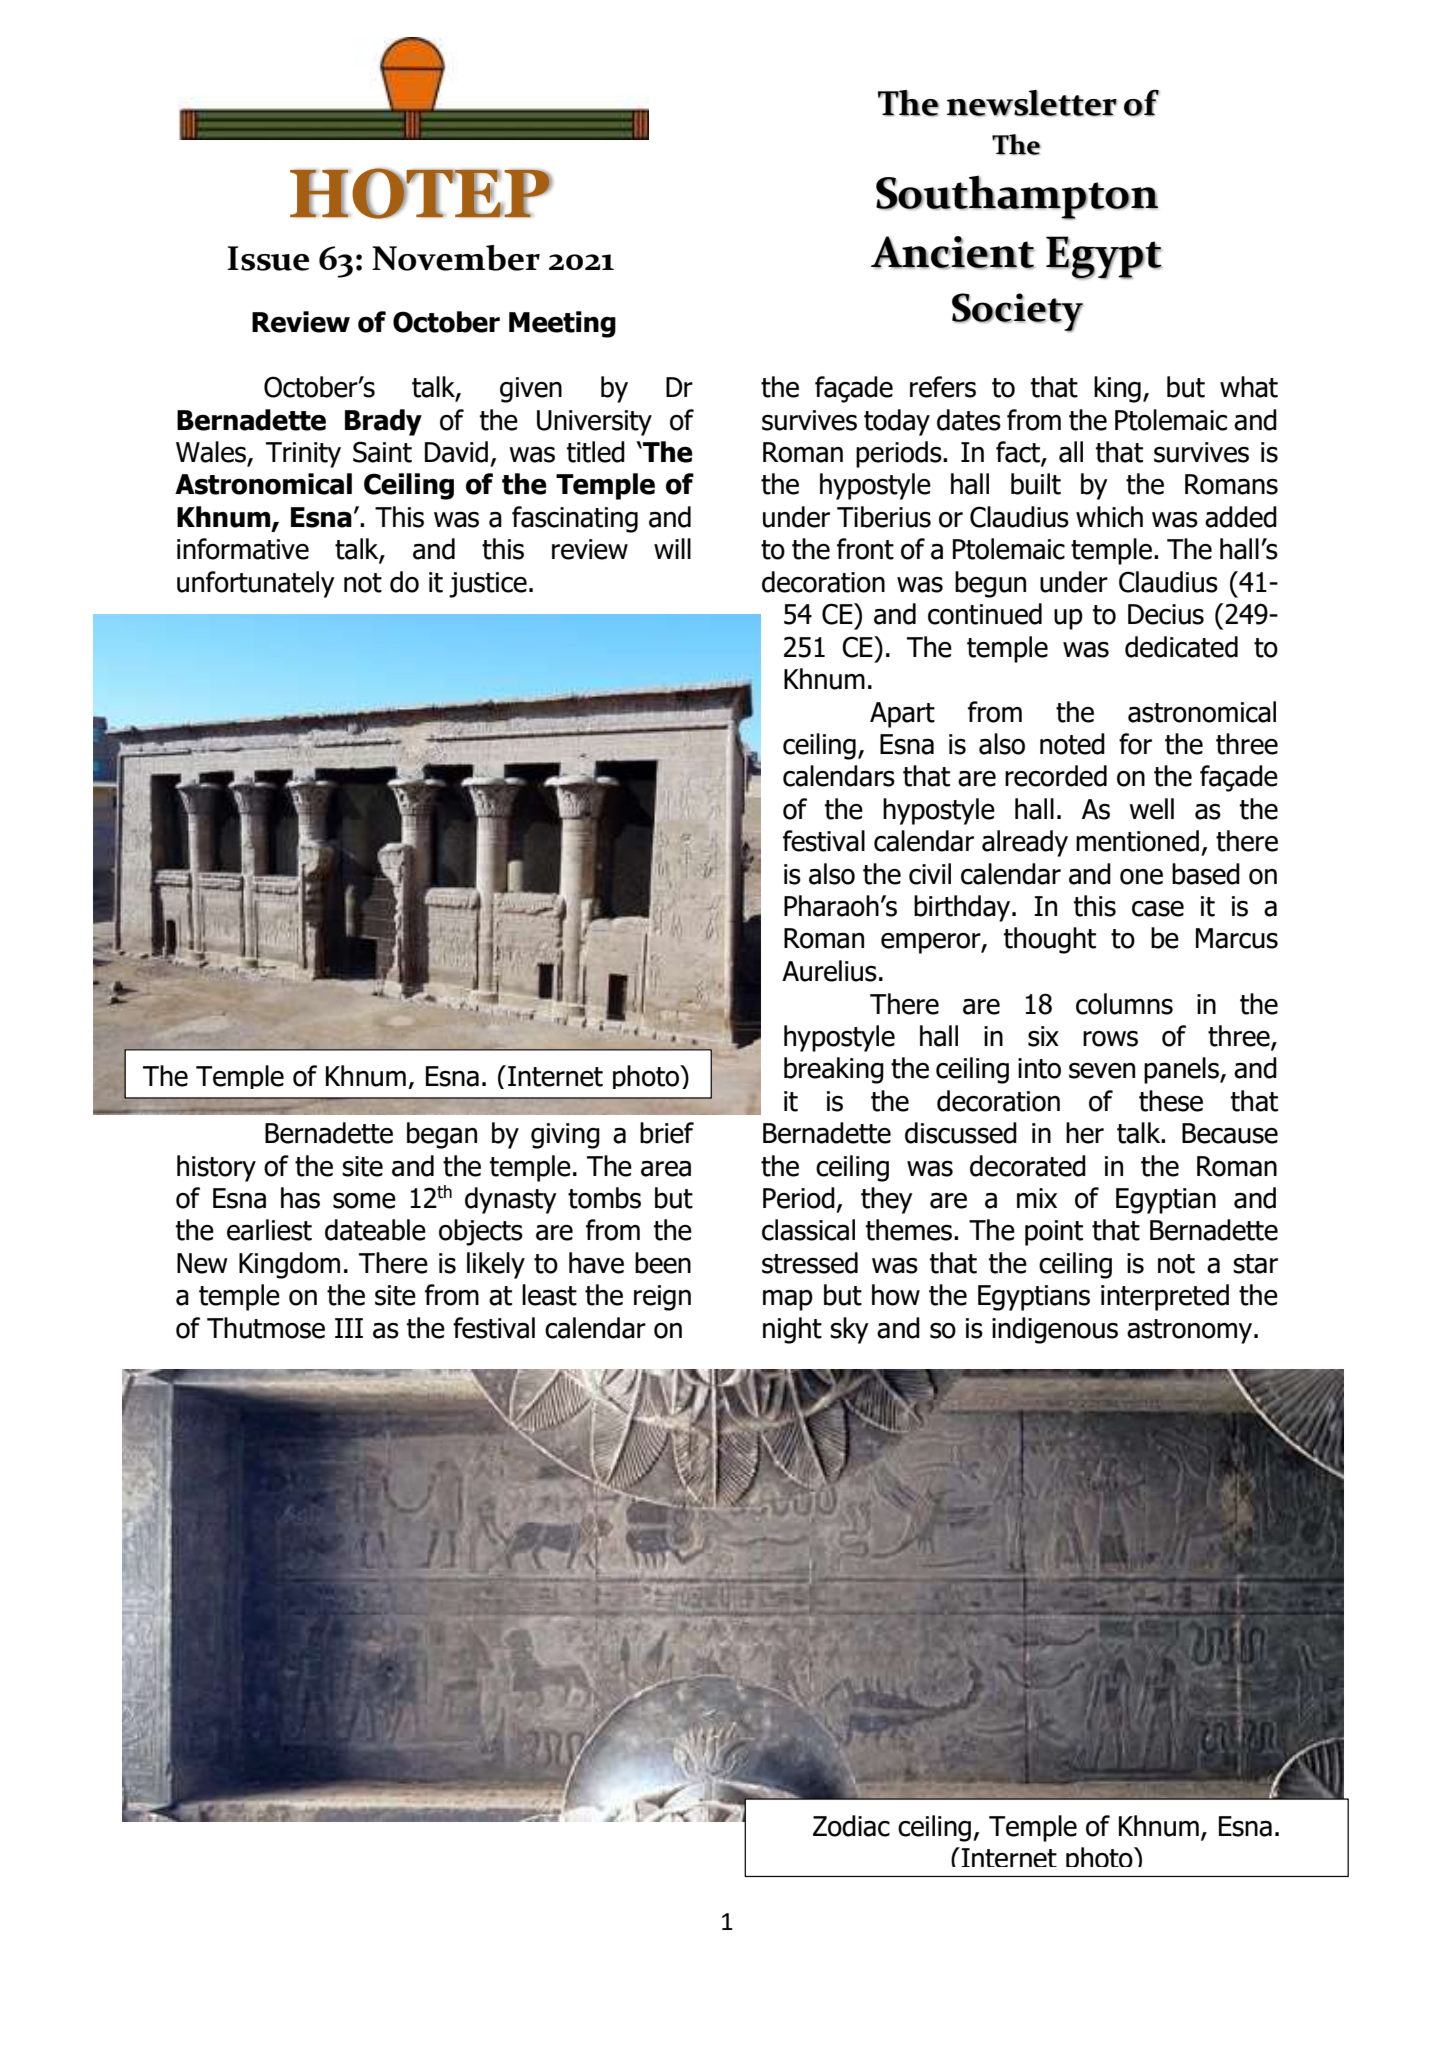 Image resolution: width=1454 pixels, height=2056 pixels. I want to click on Zodiac, so click(851, 1826).
